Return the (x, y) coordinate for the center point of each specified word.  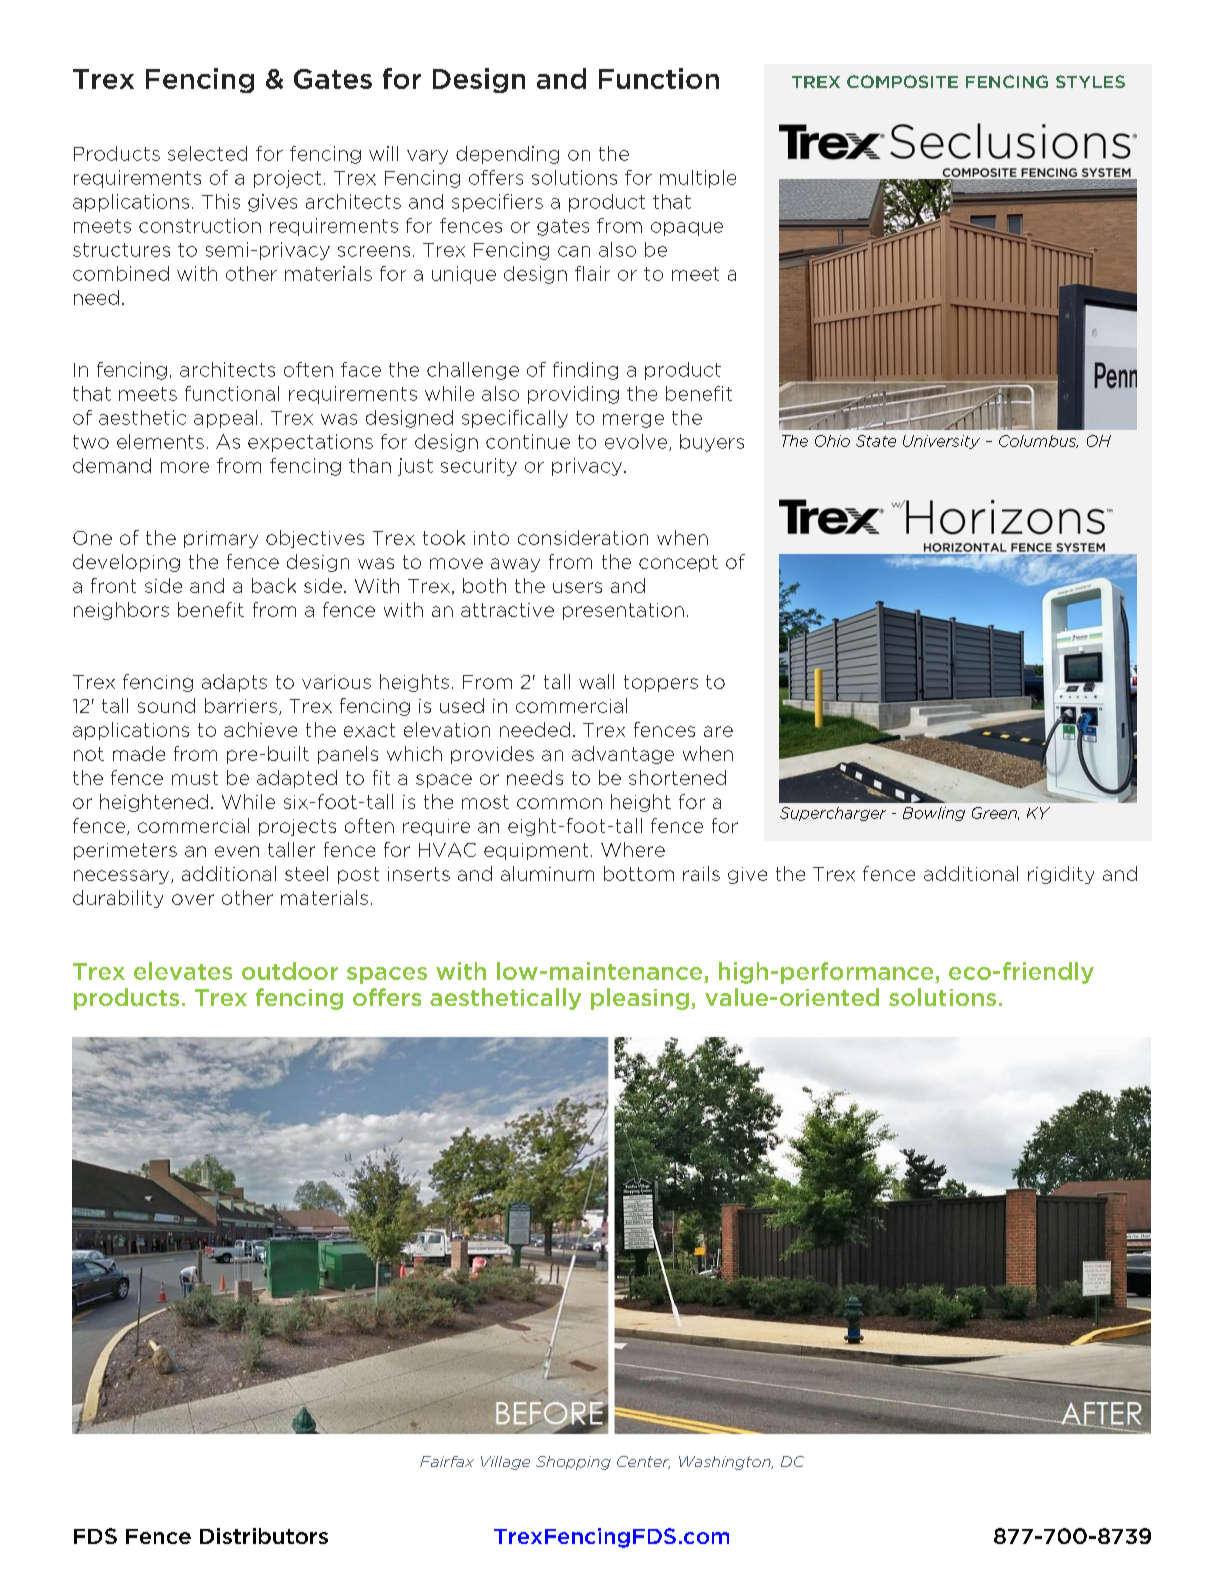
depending (507, 155)
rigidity (1061, 875)
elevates (183, 971)
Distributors (264, 1536)
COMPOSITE (902, 81)
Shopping (573, 1463)
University (941, 442)
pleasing (640, 999)
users (577, 587)
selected (207, 153)
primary (221, 539)
